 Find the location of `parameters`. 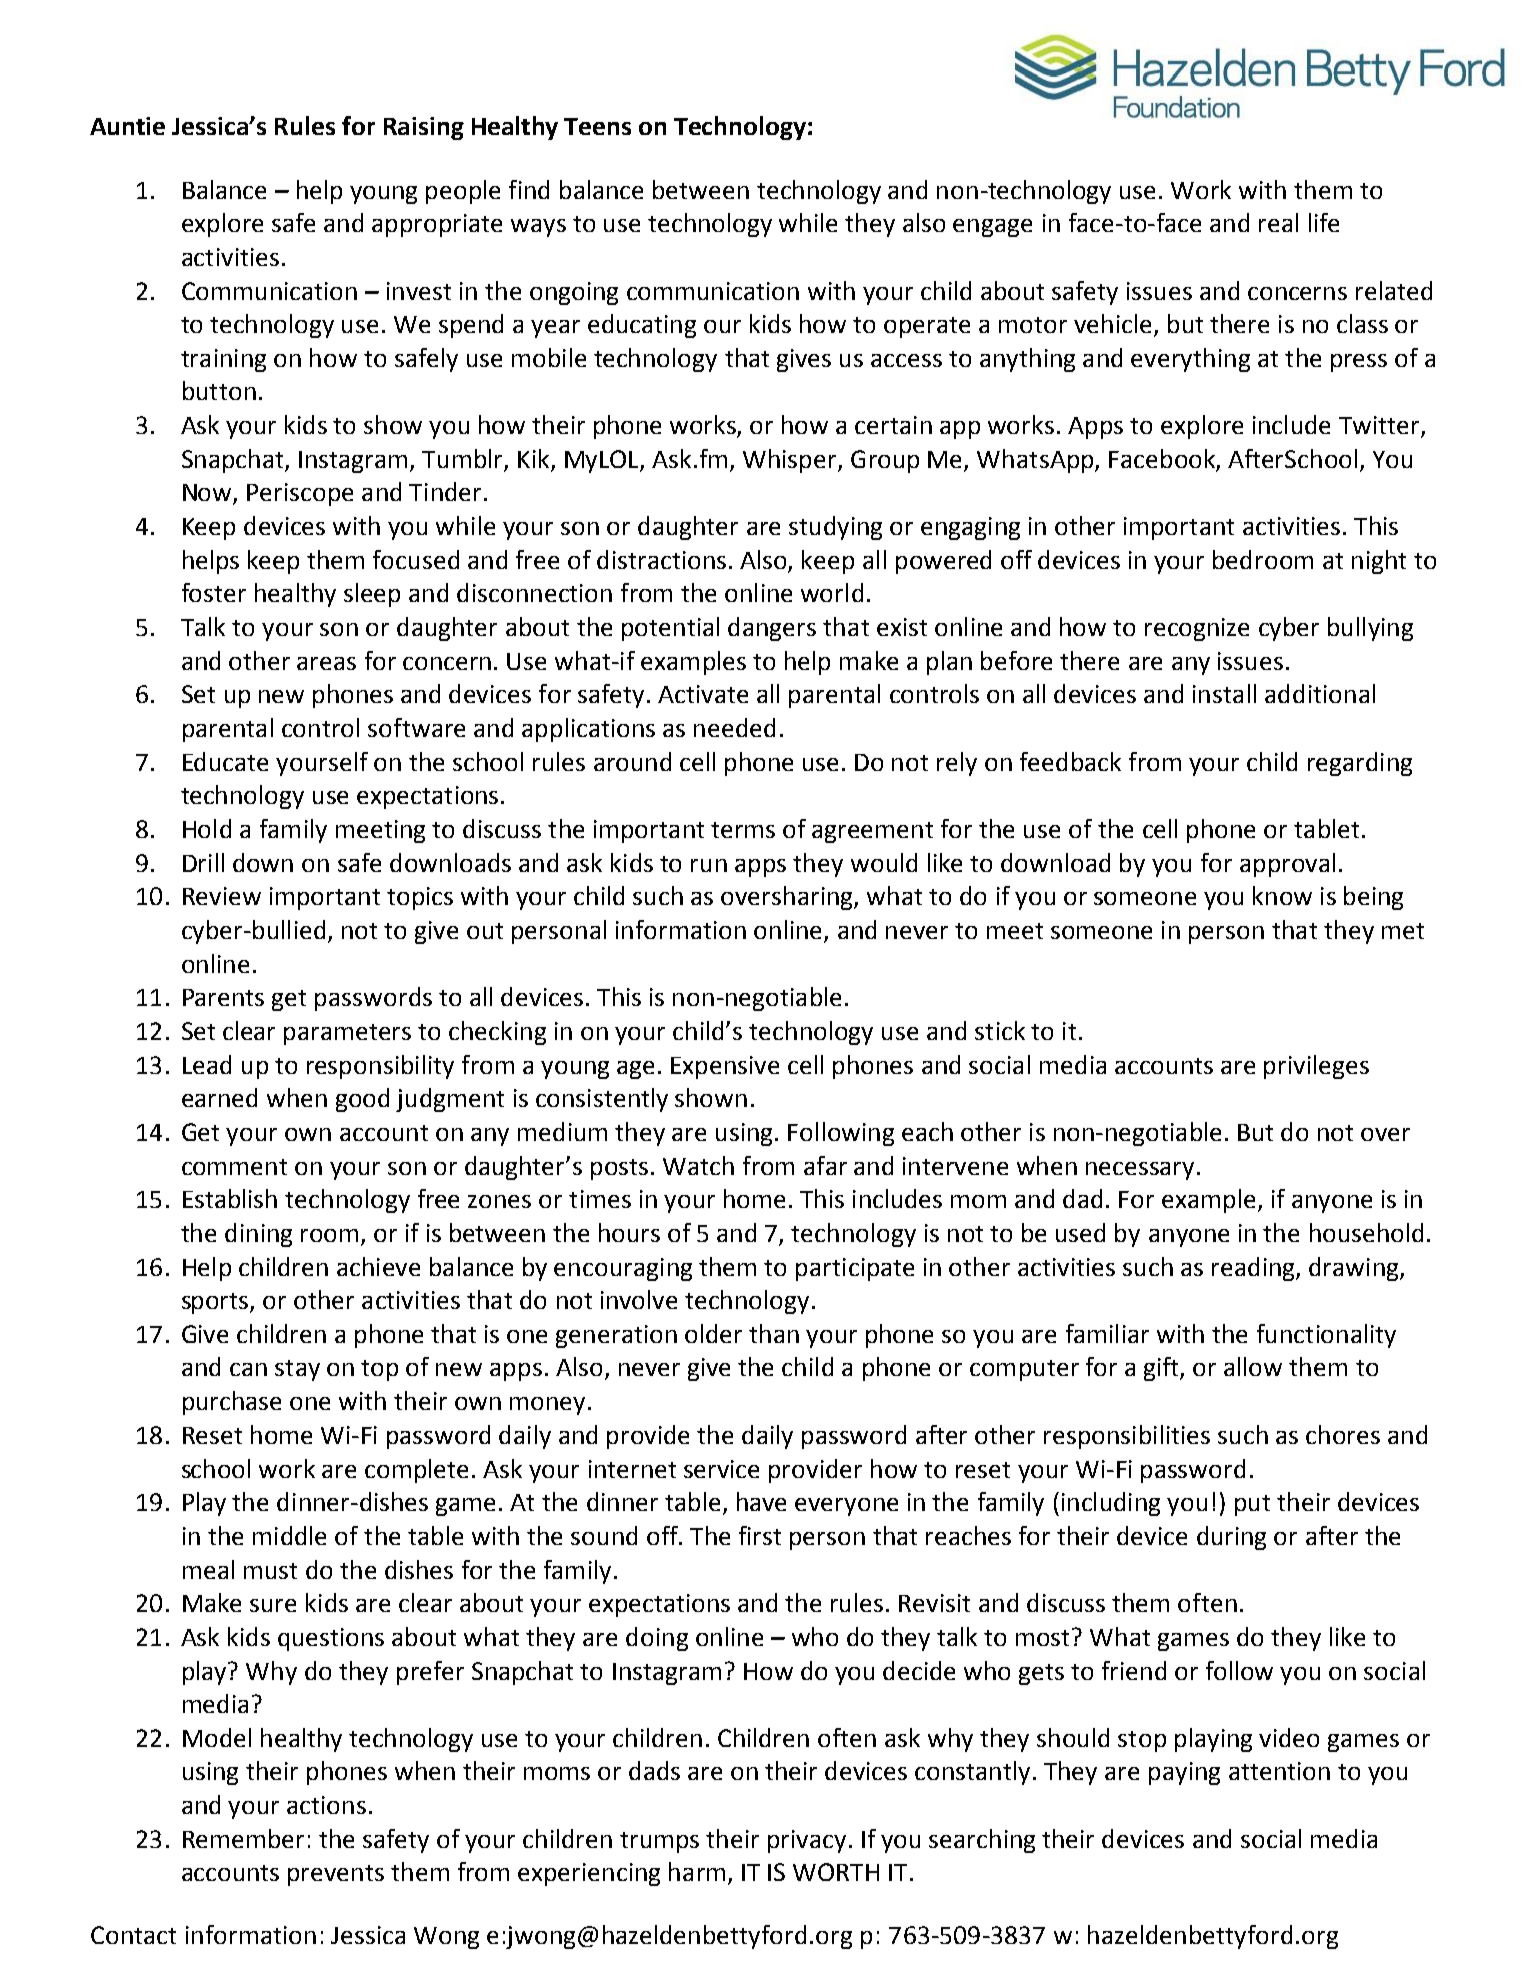

parameters is located at coordinates (347, 1034).
